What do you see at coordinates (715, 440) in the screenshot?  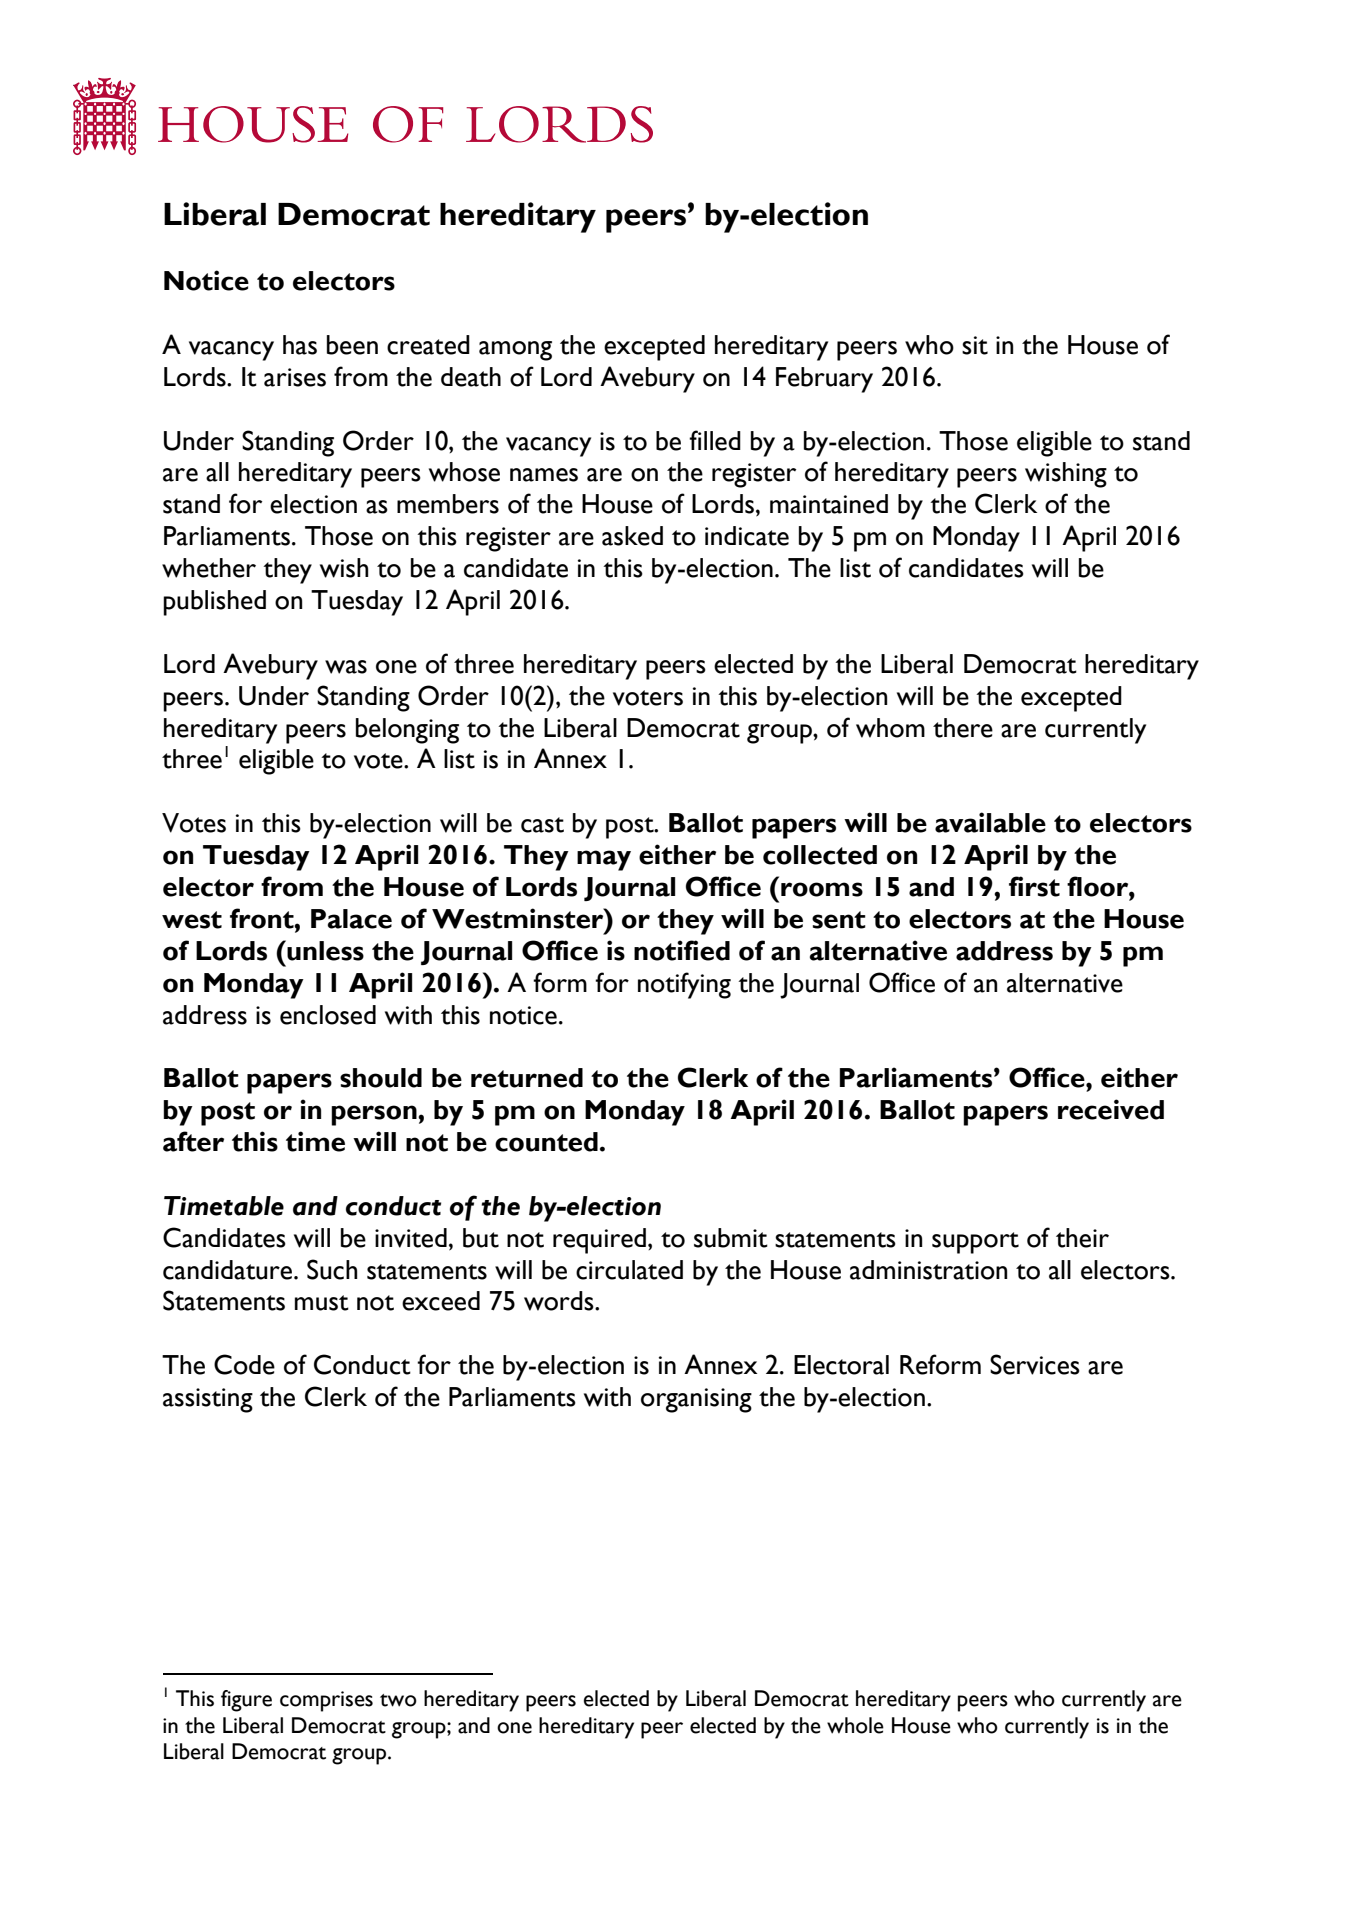 I see `filled` at bounding box center [715, 440].
